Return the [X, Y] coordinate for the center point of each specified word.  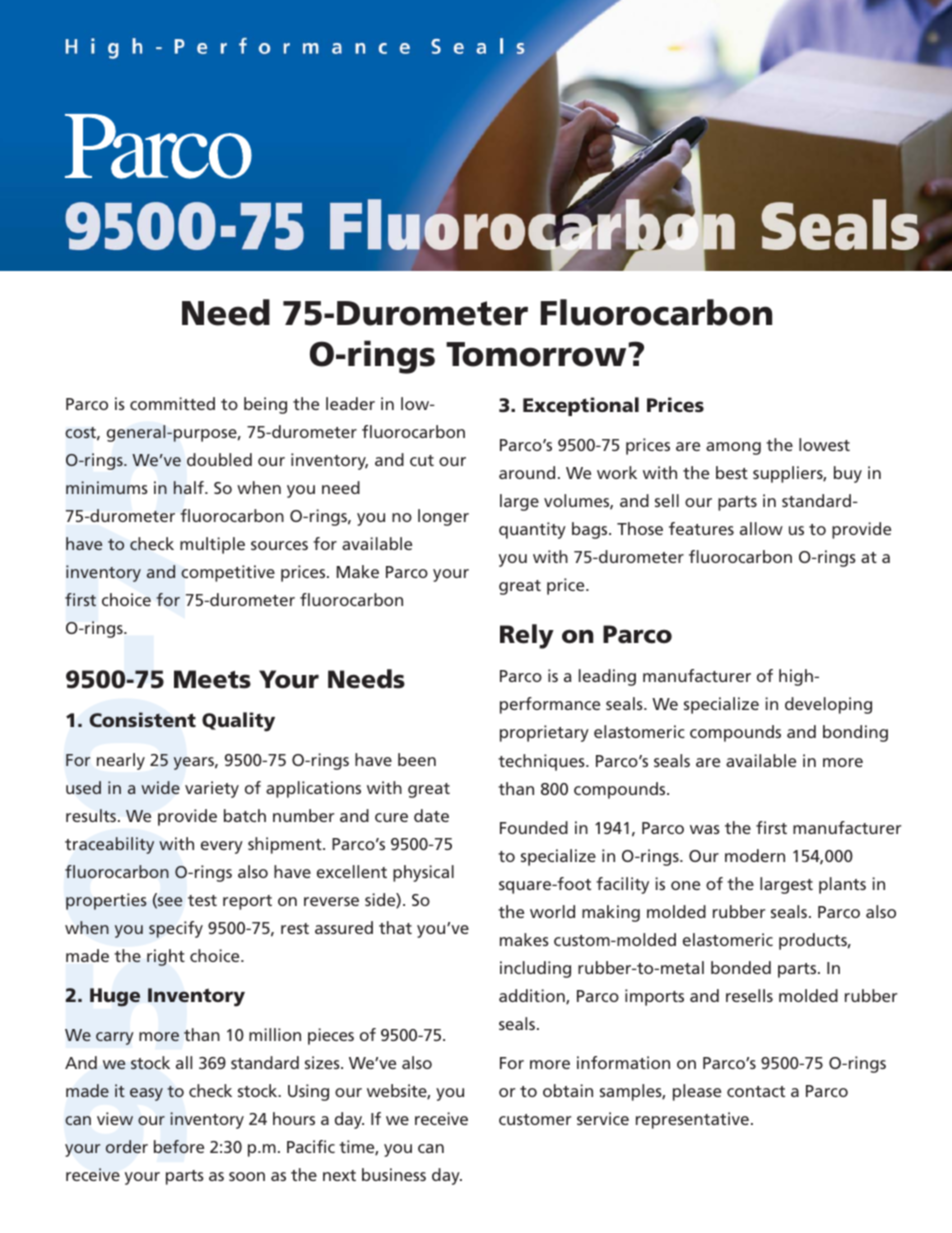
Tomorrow [537, 354]
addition [533, 996]
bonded [741, 967]
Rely [527, 636]
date [431, 815]
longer [443, 517]
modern [755, 855]
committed [172, 403]
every [222, 847]
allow [761, 528]
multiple [212, 545]
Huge [115, 997]
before [179, 1146]
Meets [212, 679]
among [733, 448]
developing [828, 705]
